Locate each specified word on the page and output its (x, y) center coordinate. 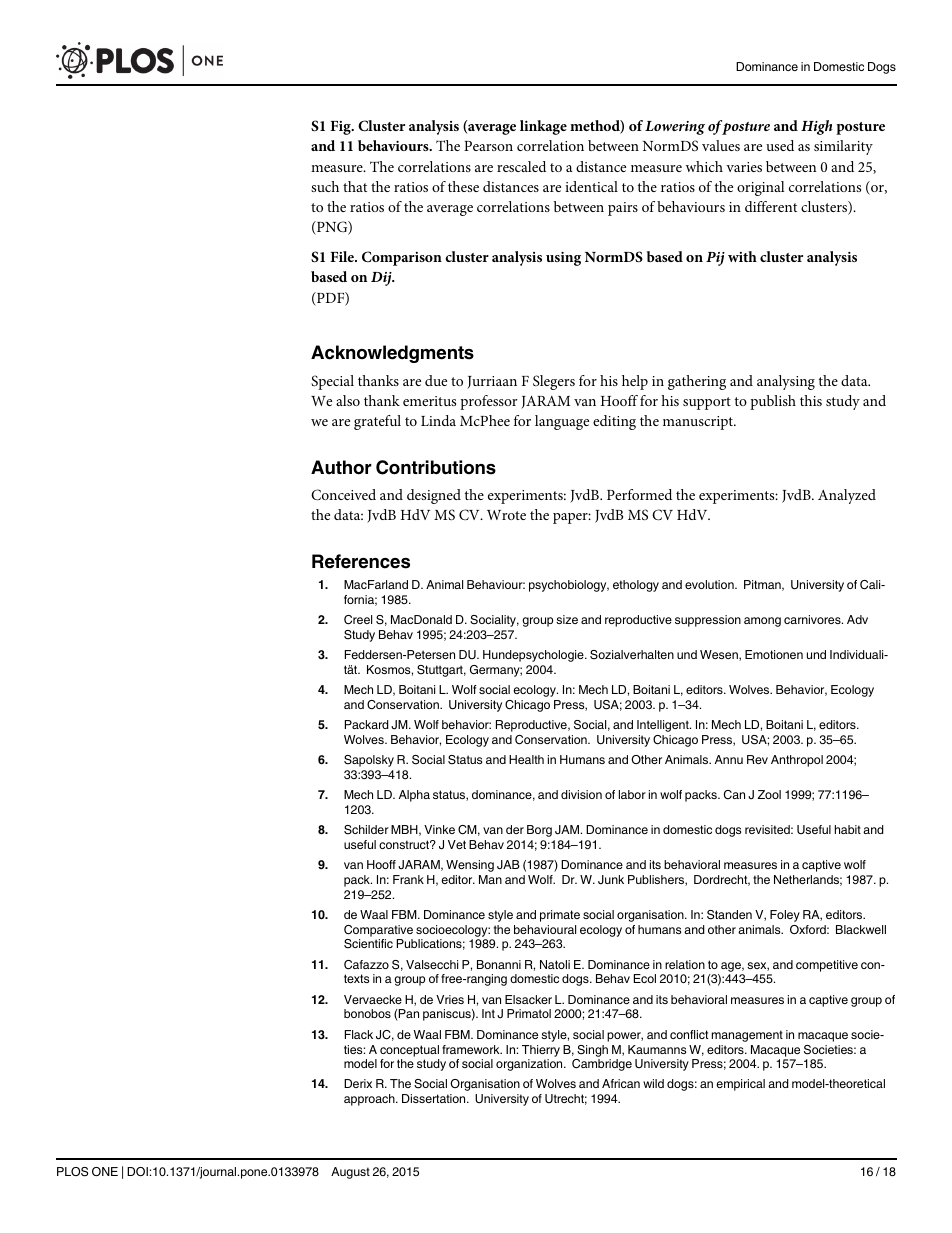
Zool (769, 794)
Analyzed (847, 496)
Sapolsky (369, 761)
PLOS (72, 1172)
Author (341, 467)
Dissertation (435, 1098)
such (325, 186)
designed (434, 496)
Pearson (488, 146)
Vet (457, 844)
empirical (740, 1085)
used (780, 145)
